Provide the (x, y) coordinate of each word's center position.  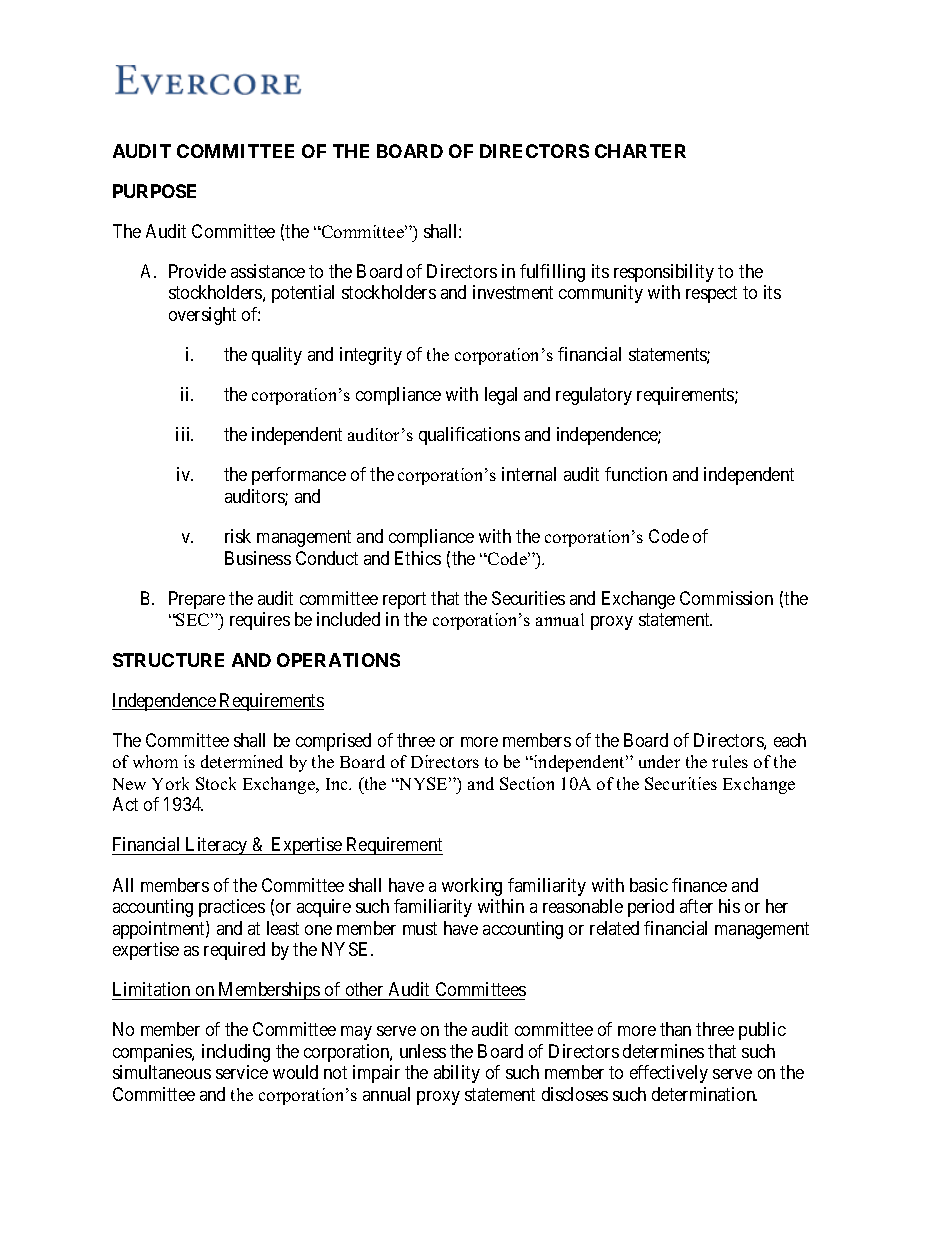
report (404, 600)
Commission (726, 598)
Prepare (197, 600)
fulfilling (552, 273)
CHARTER (640, 151)
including (236, 1053)
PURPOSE (154, 191)
